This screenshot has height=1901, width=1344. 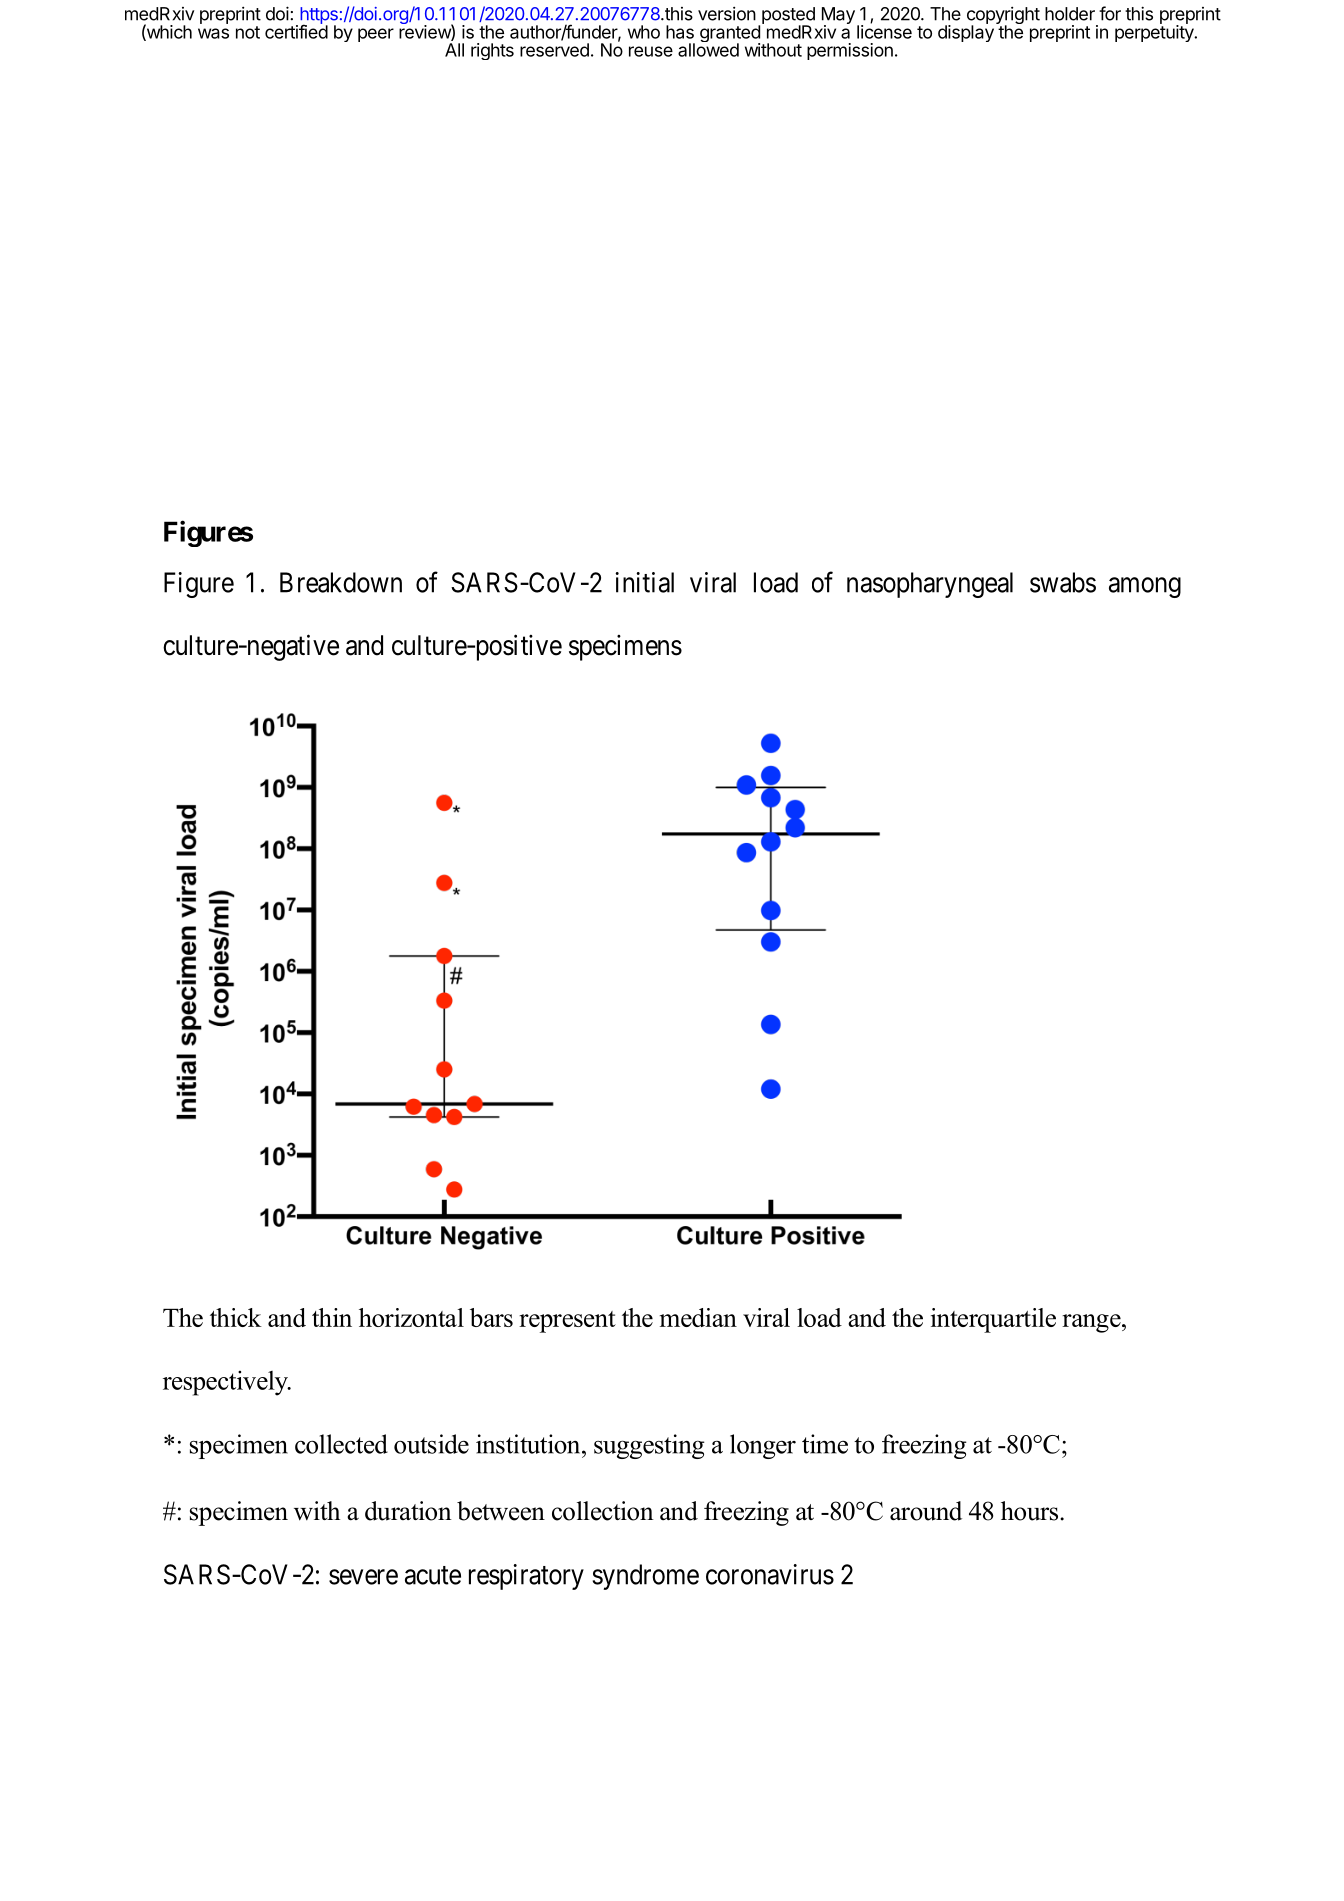 What do you see at coordinates (341, 582) in the screenshot?
I see `Breakdown` at bounding box center [341, 582].
